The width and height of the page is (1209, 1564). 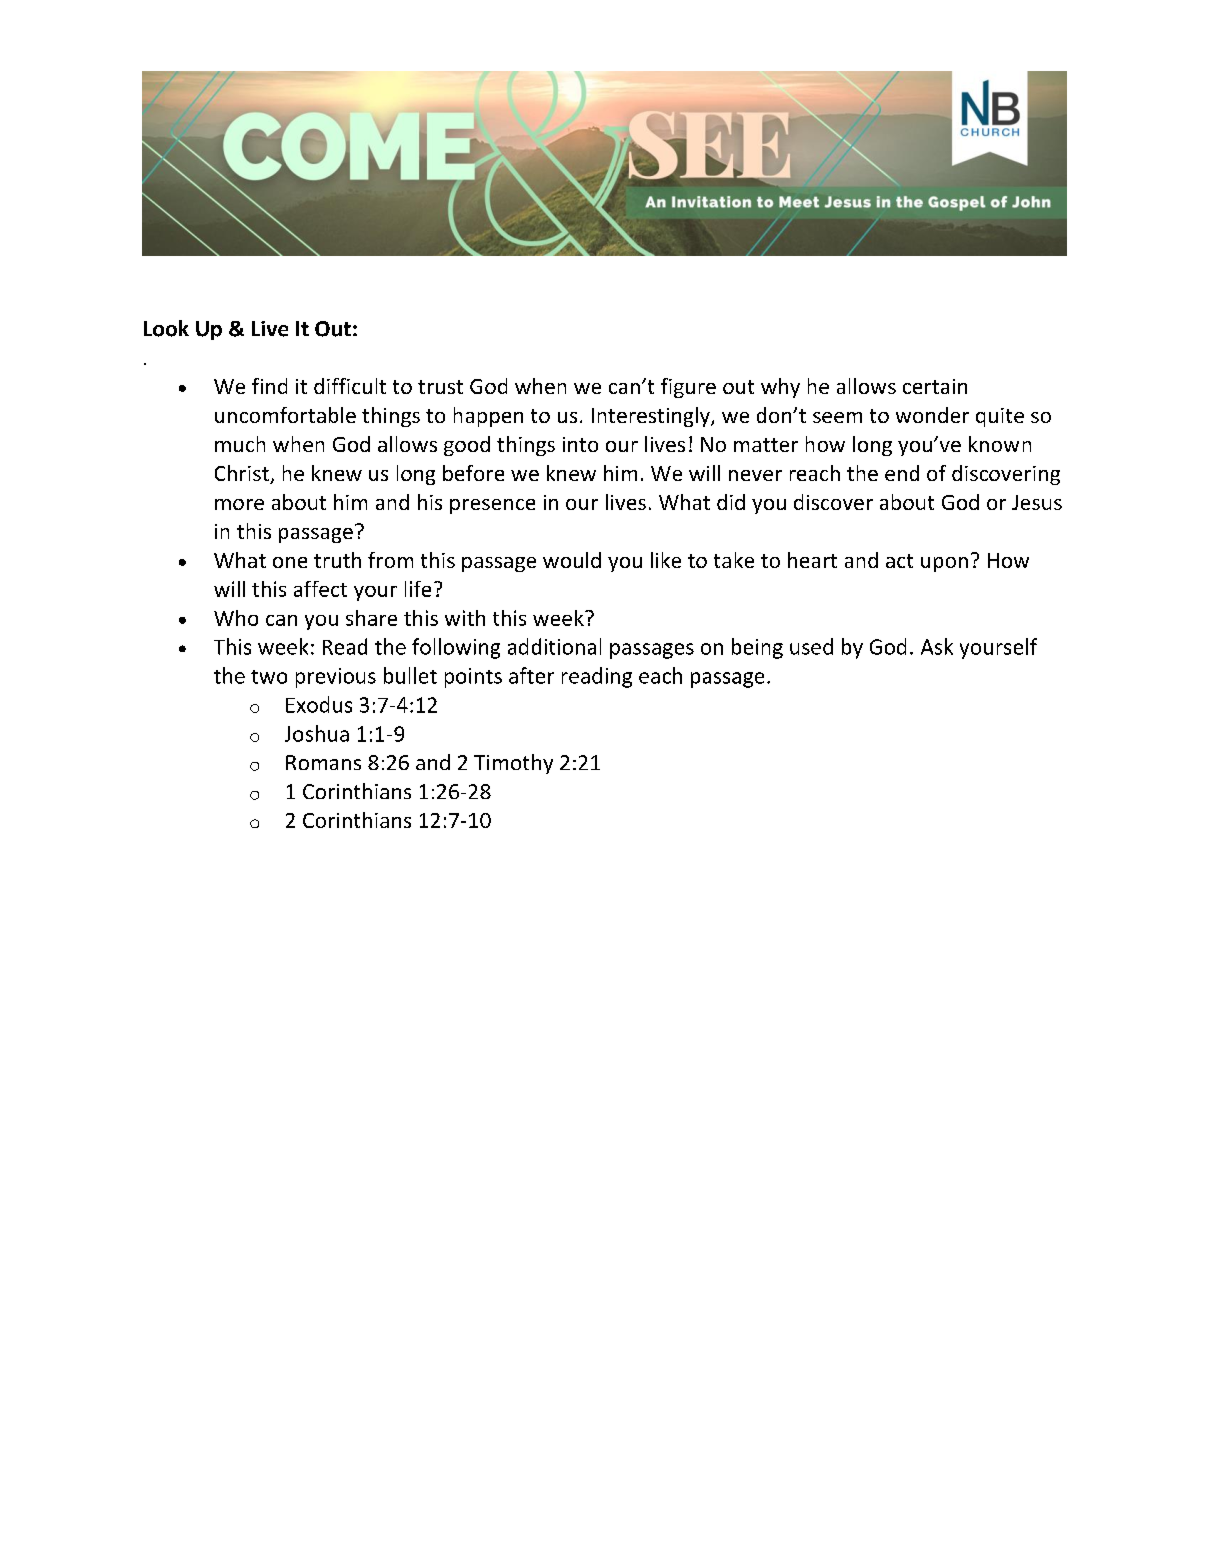 What do you see at coordinates (323, 762) in the page?
I see `Romans` at bounding box center [323, 762].
